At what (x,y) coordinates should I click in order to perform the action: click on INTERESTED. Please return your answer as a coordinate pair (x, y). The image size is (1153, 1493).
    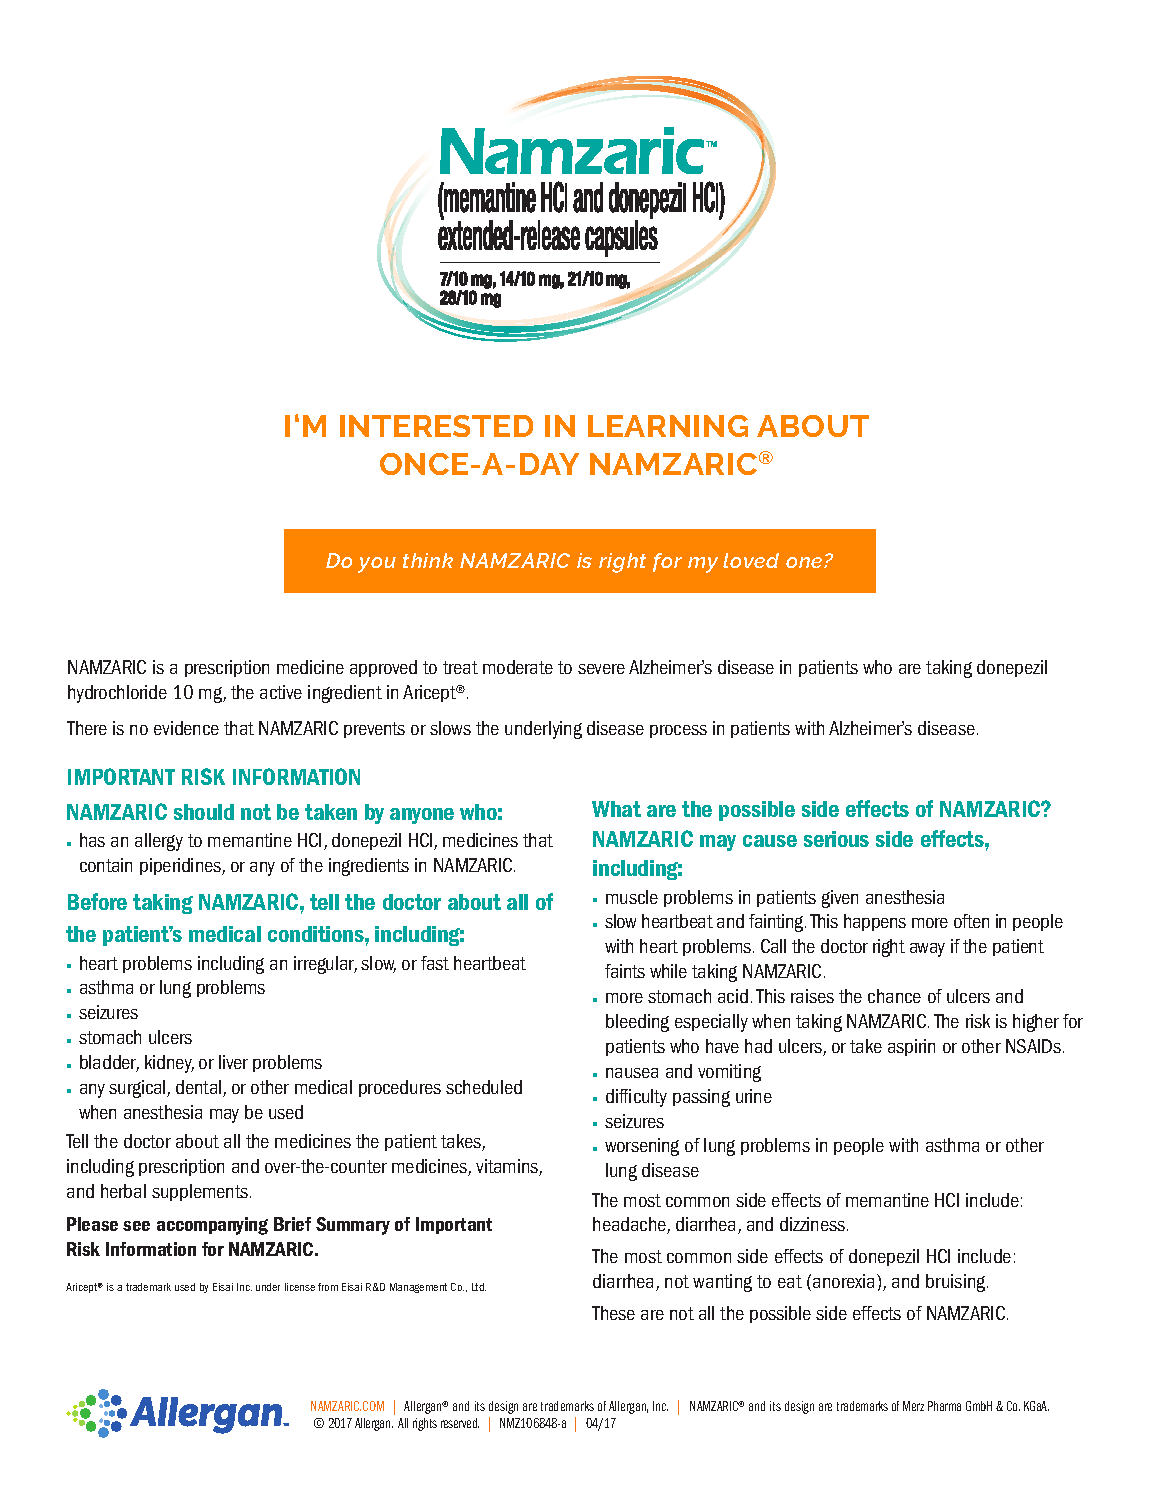
    Looking at the image, I should click on (436, 426).
